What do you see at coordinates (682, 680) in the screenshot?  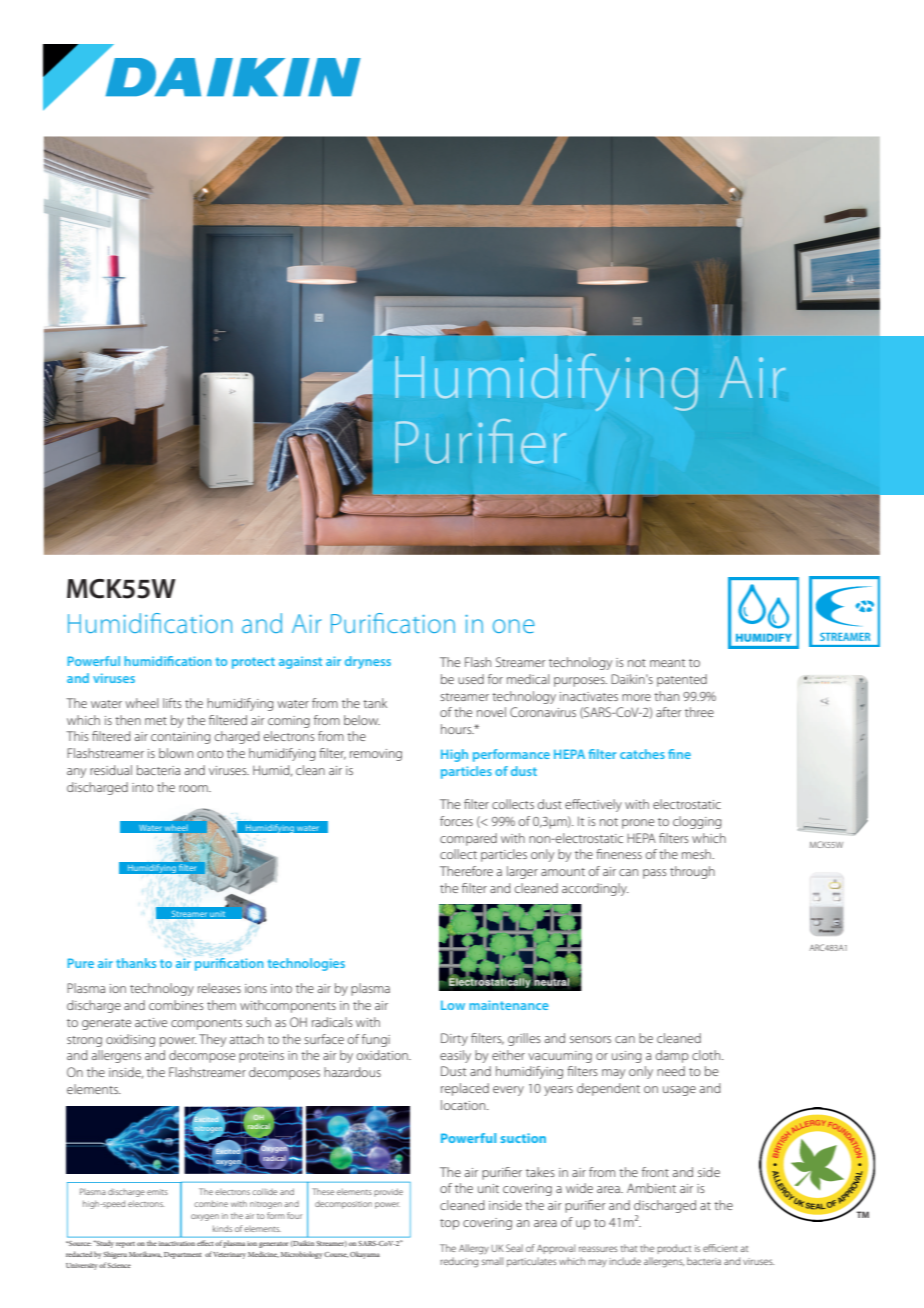 I see `patented` at bounding box center [682, 680].
